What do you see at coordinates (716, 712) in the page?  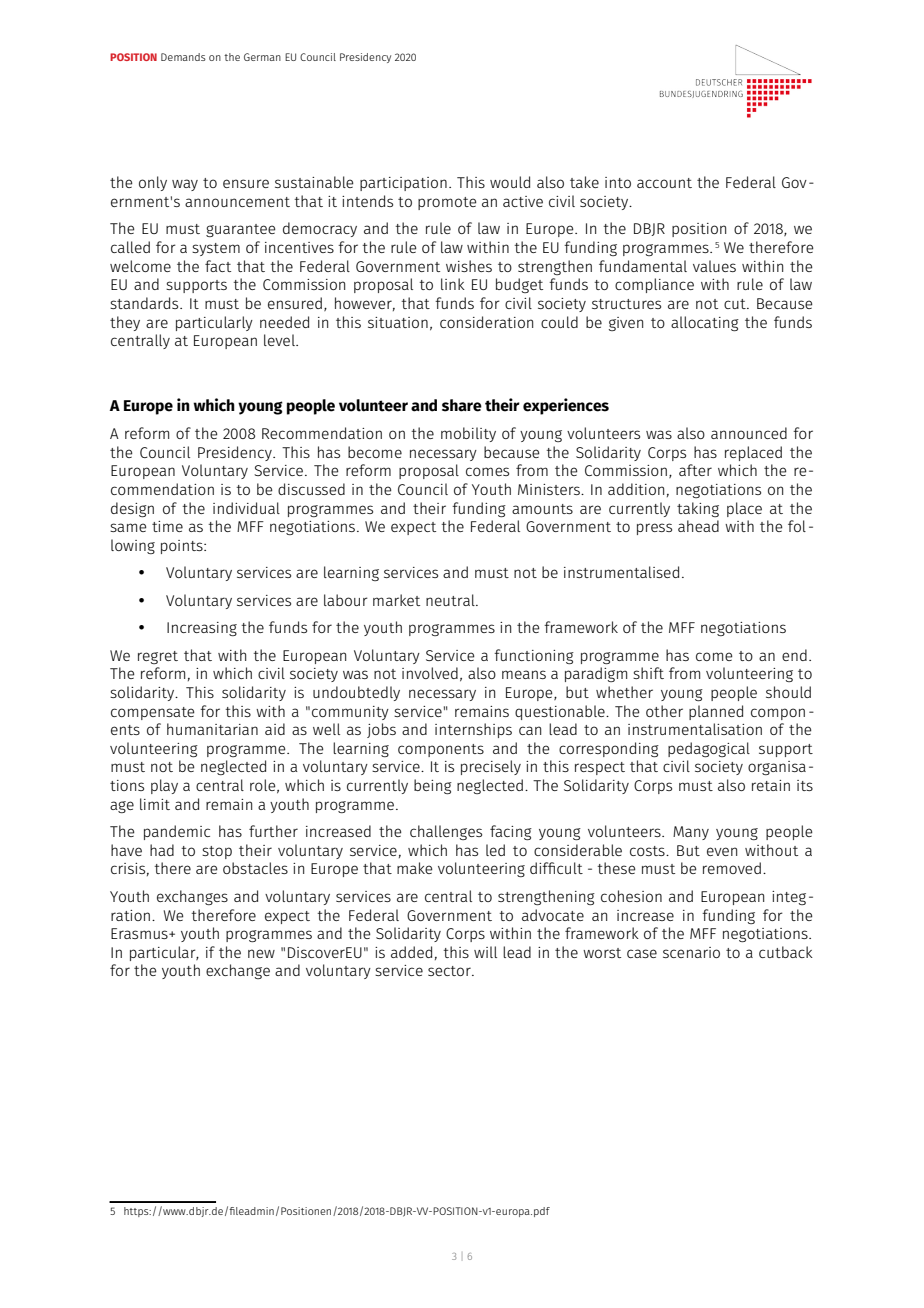 I see `planned` at bounding box center [716, 712].
